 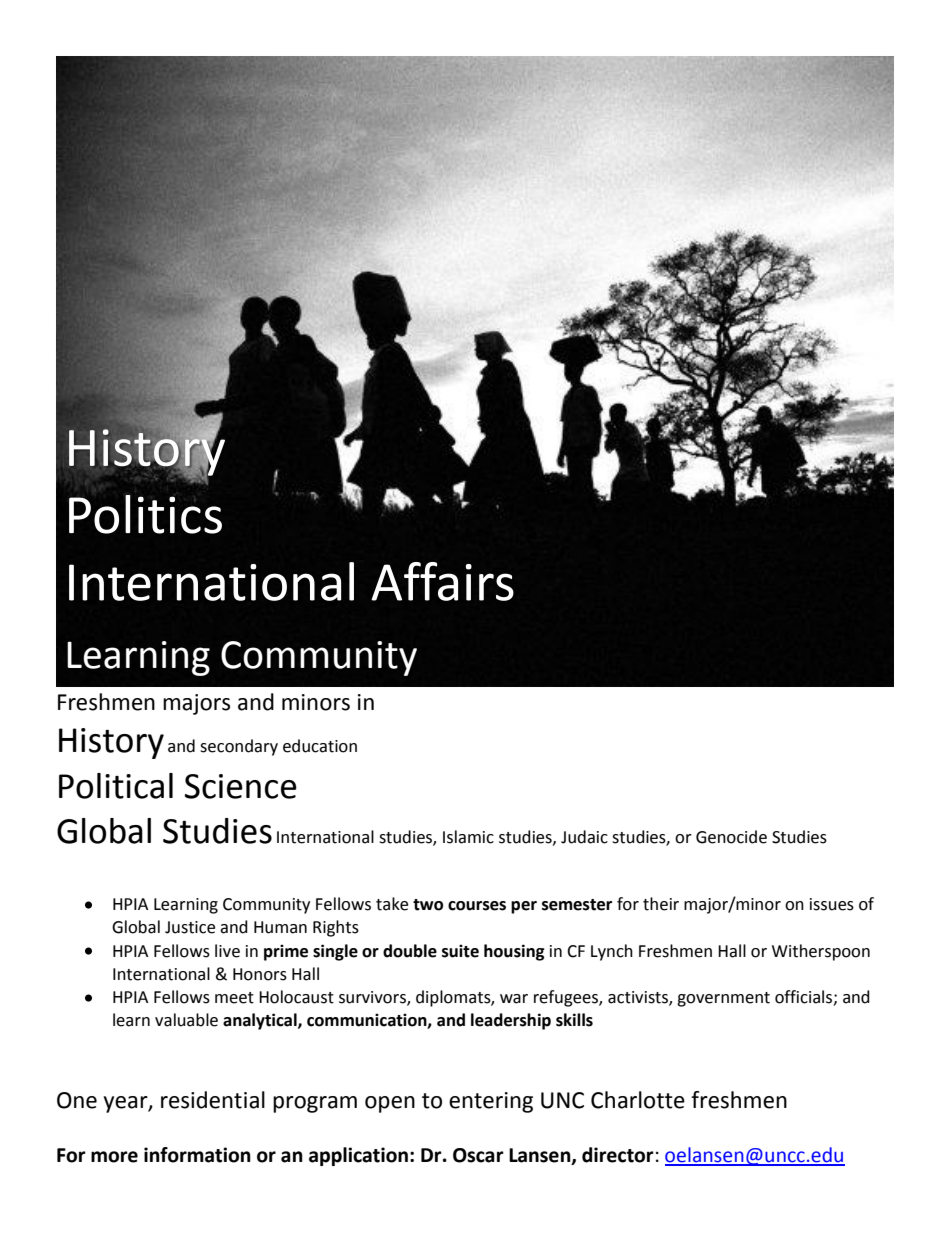 I want to click on Oscar, so click(x=478, y=1155).
